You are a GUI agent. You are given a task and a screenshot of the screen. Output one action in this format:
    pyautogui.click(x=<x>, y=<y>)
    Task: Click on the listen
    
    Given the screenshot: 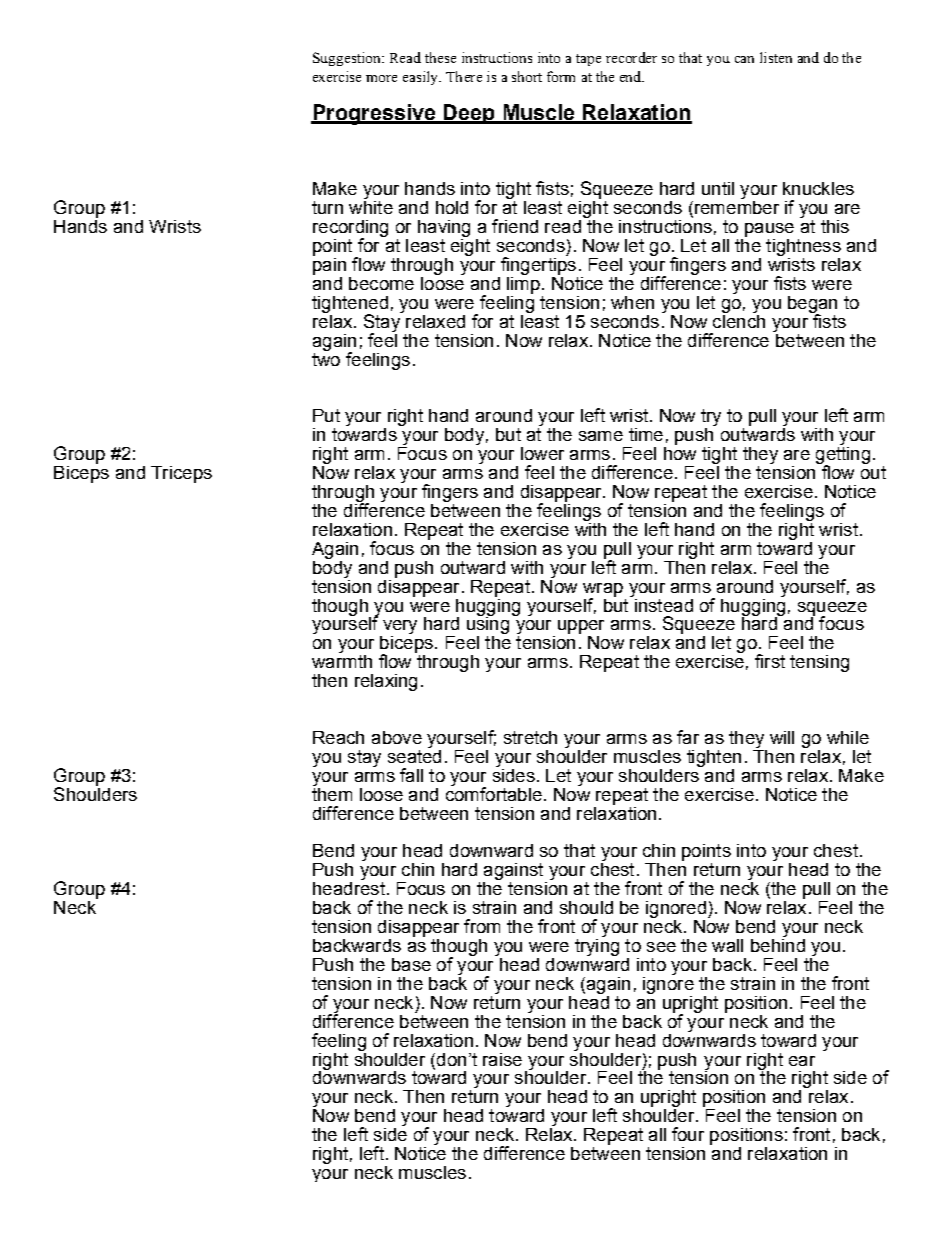 What is the action you would take?
    pyautogui.click(x=776, y=57)
